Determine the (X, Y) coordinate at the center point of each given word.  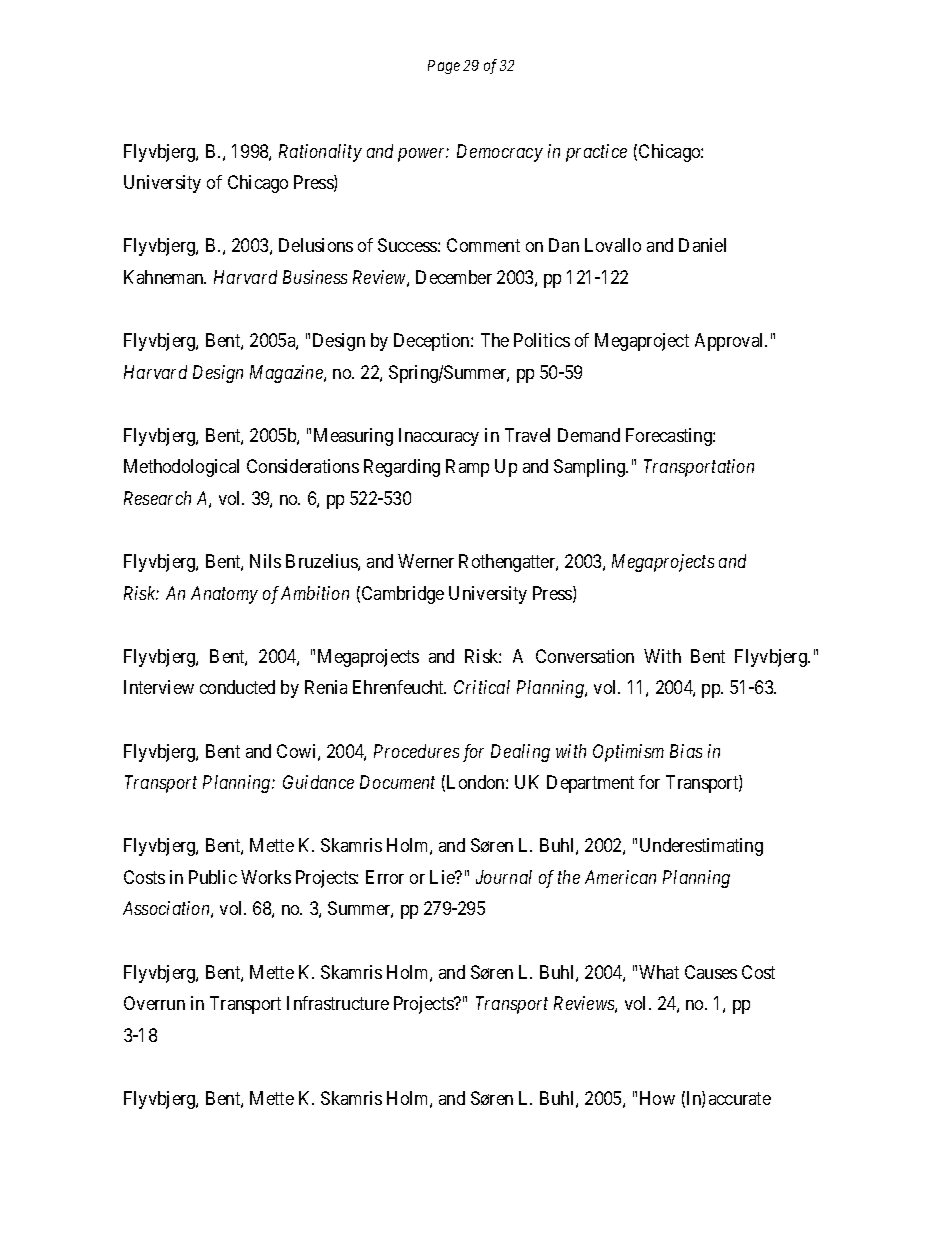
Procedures (416, 751)
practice (596, 153)
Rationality (320, 153)
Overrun (154, 1003)
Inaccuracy (439, 437)
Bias (686, 751)
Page (444, 67)
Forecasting (670, 437)
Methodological (181, 468)
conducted (237, 687)
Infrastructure (338, 1003)
